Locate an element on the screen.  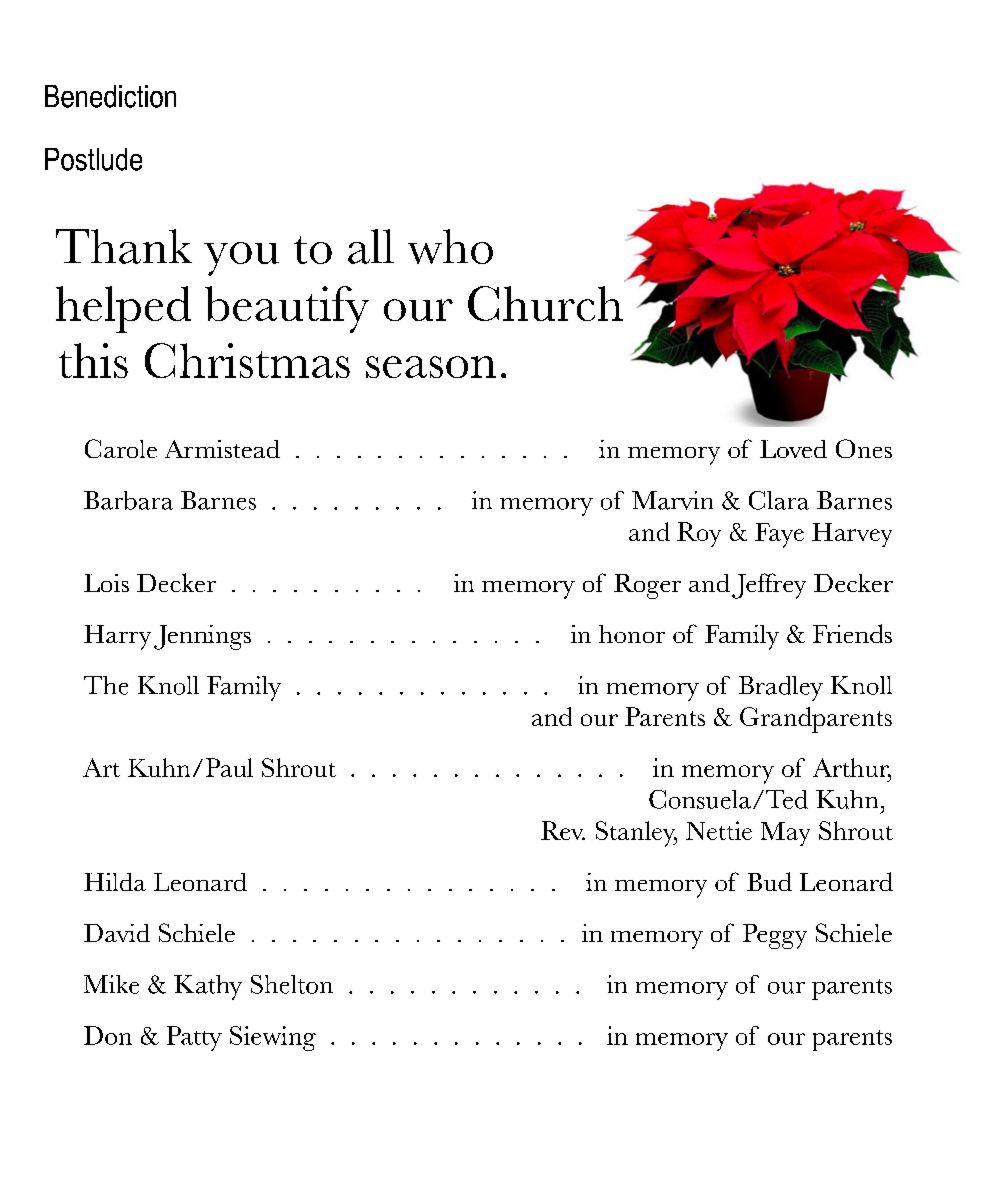
Hilda is located at coordinates (115, 882).
